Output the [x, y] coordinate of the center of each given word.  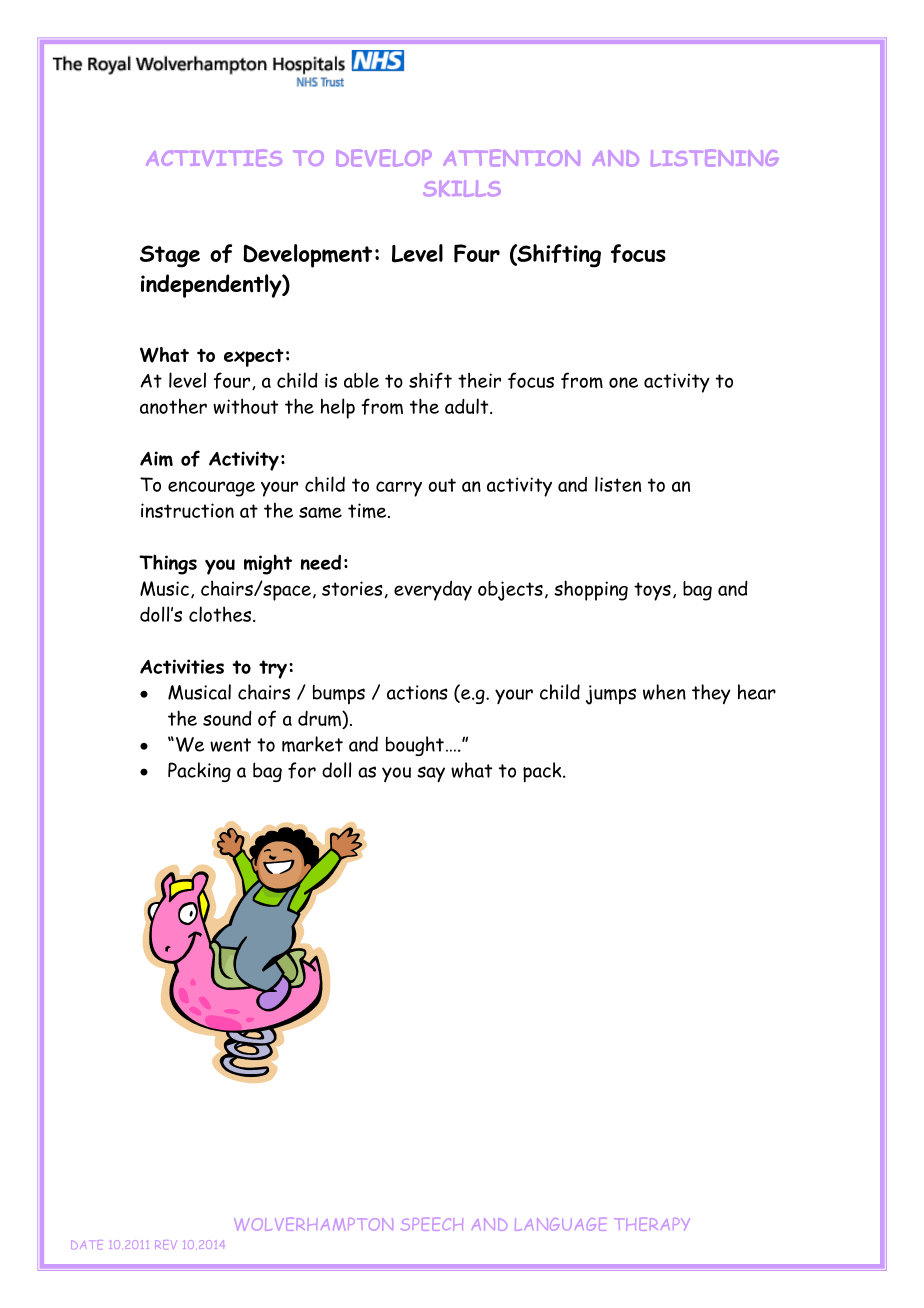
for [302, 770]
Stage [170, 256]
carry [399, 489]
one [623, 382]
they [711, 694]
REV [166, 1244]
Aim [156, 459]
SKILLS [462, 188]
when [664, 692]
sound [227, 718]
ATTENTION [512, 158]
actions [417, 692]
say [431, 774]
